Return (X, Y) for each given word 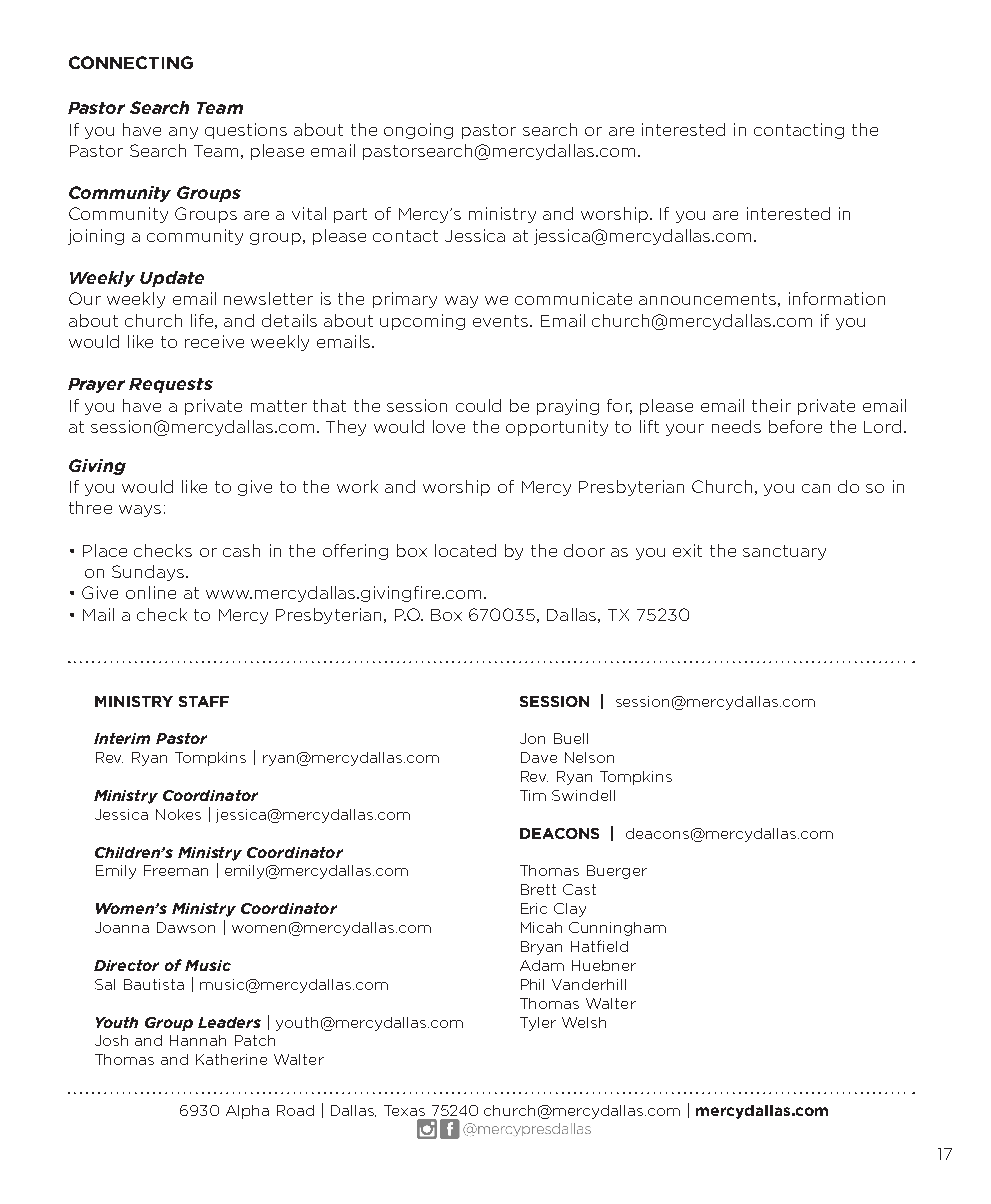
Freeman (176, 870)
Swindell (583, 795)
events (502, 321)
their (771, 405)
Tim (533, 795)
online (151, 592)
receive (214, 341)
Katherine (231, 1059)
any (183, 133)
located (465, 550)
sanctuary (784, 552)
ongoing (418, 131)
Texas (404, 1110)
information (837, 298)
